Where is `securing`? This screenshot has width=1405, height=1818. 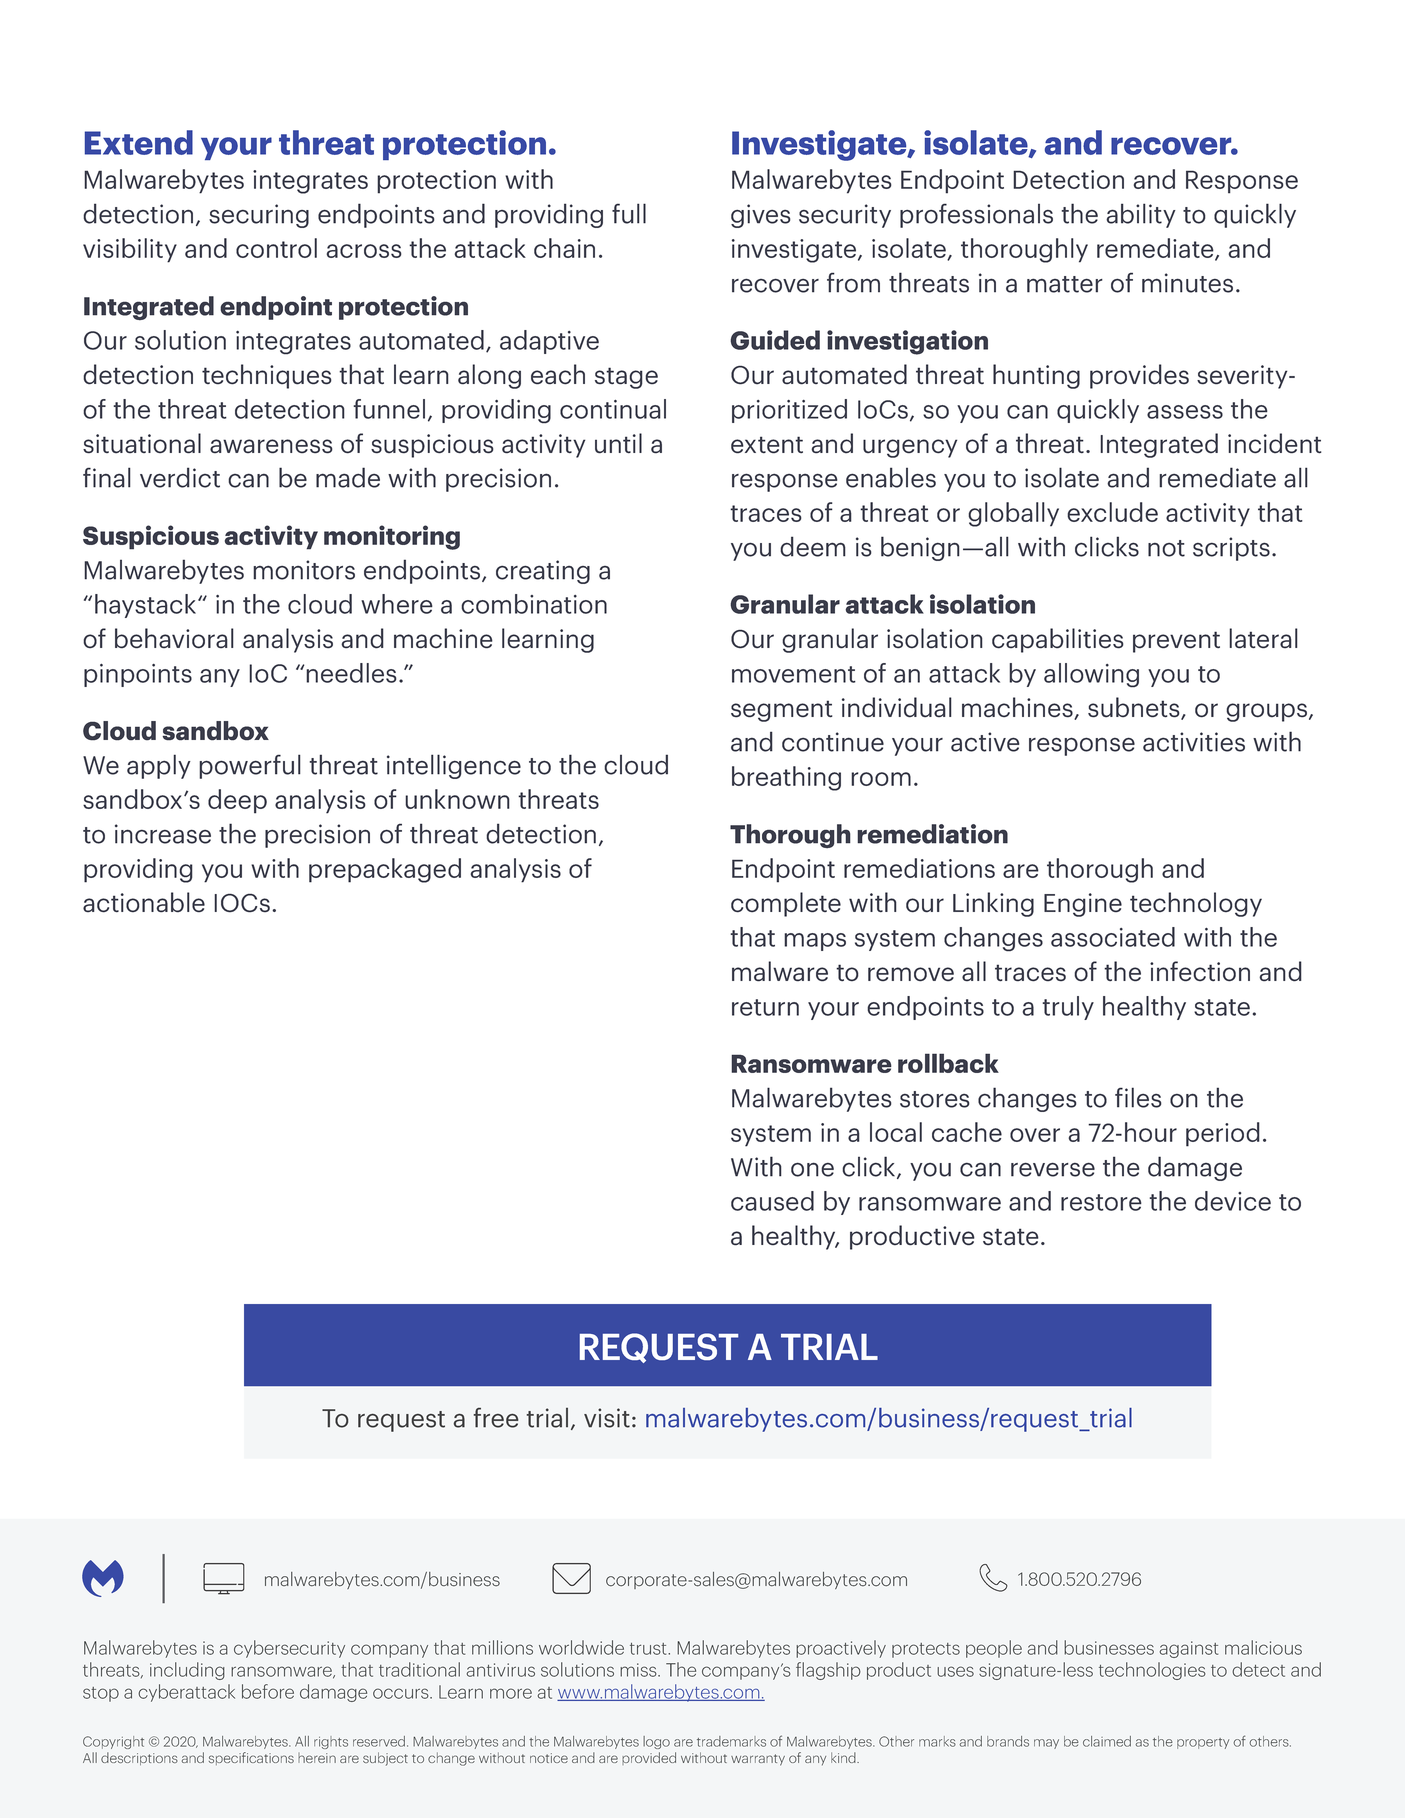 securing is located at coordinates (259, 216).
